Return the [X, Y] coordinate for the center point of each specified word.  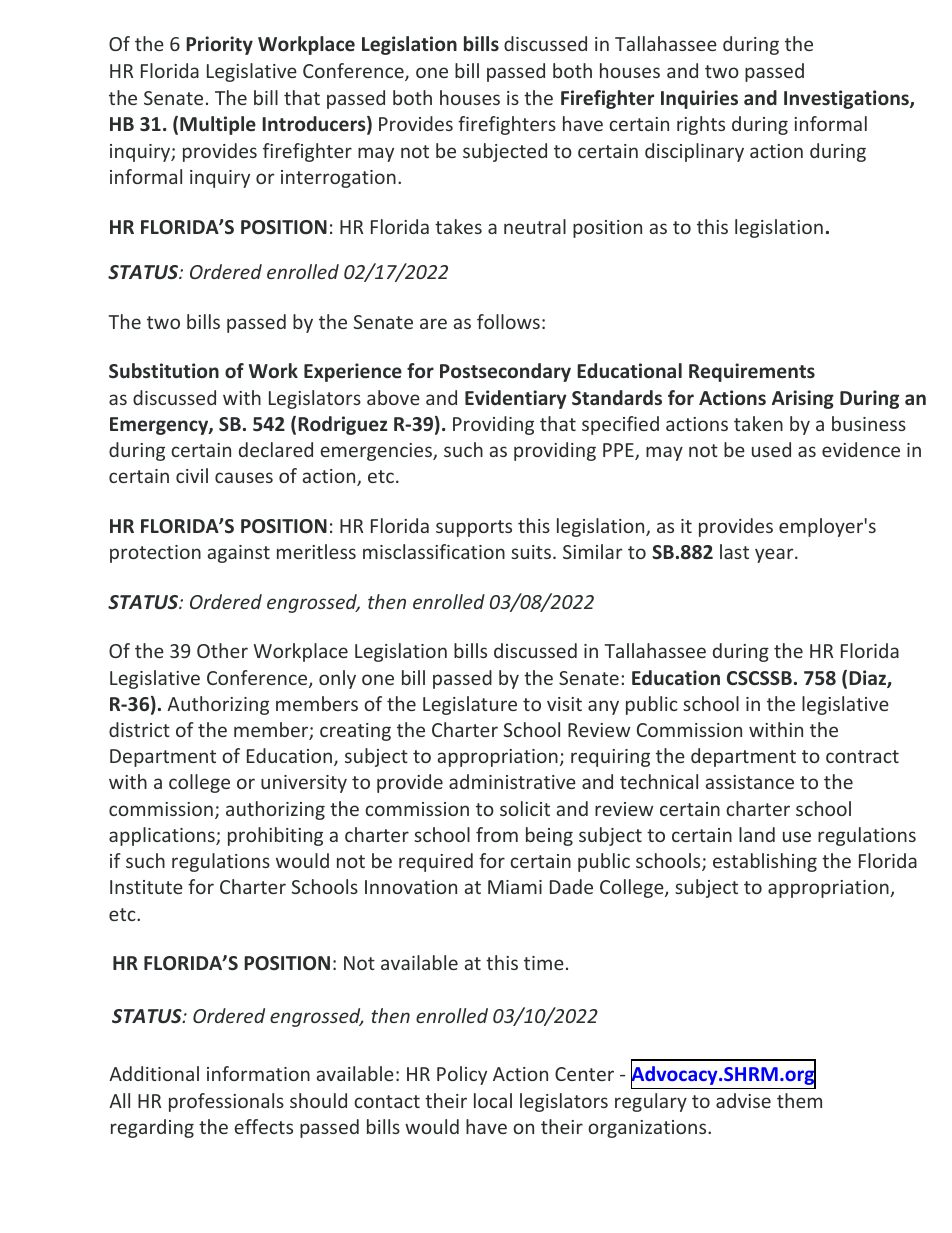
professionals [226, 1102]
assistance [750, 782]
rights [701, 125]
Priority [219, 45]
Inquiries [699, 99]
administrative [512, 781]
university [304, 784]
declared [276, 449]
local [493, 1100]
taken [758, 423]
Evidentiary [516, 399]
